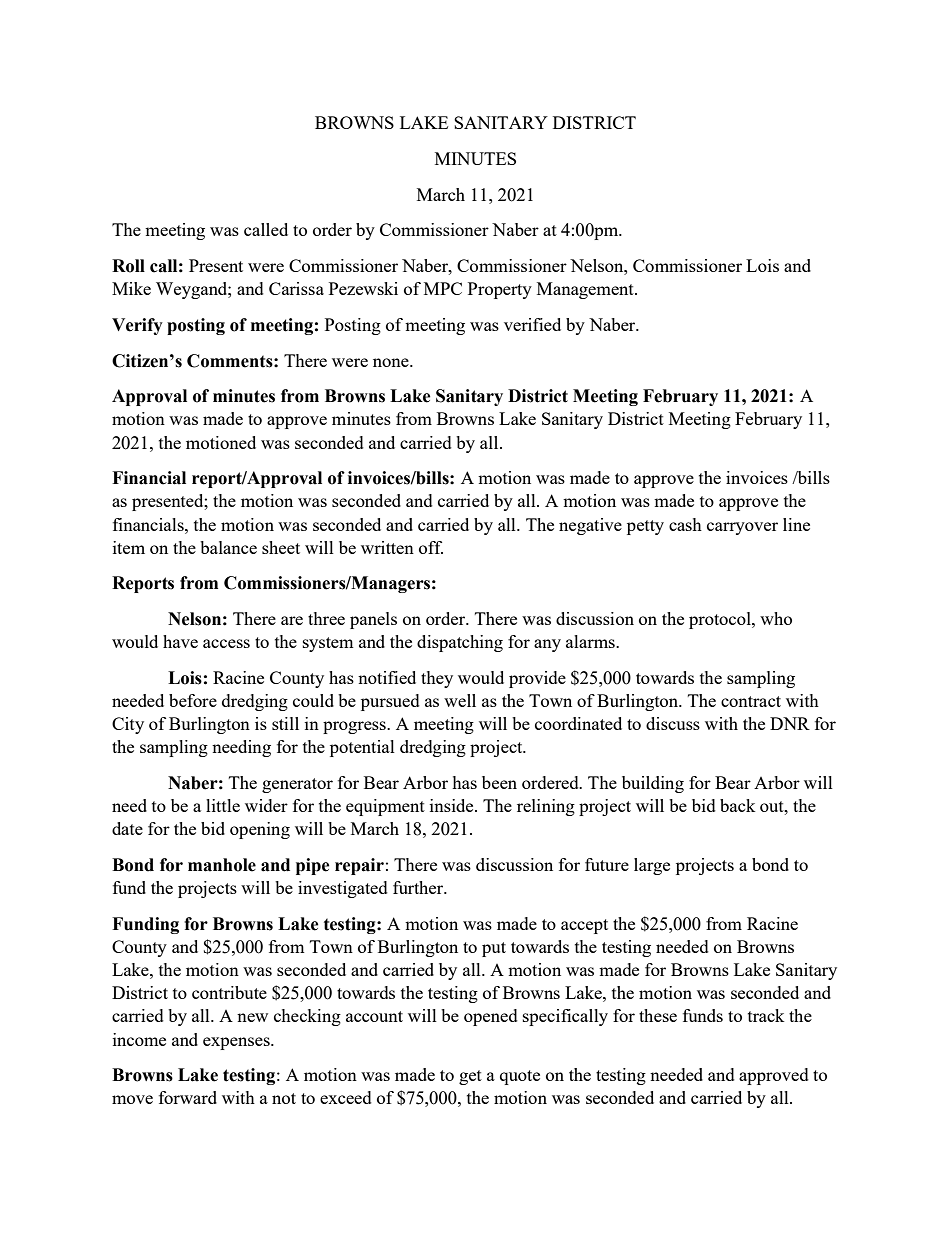  What do you see at coordinates (586, 290) in the page?
I see `Management` at bounding box center [586, 290].
